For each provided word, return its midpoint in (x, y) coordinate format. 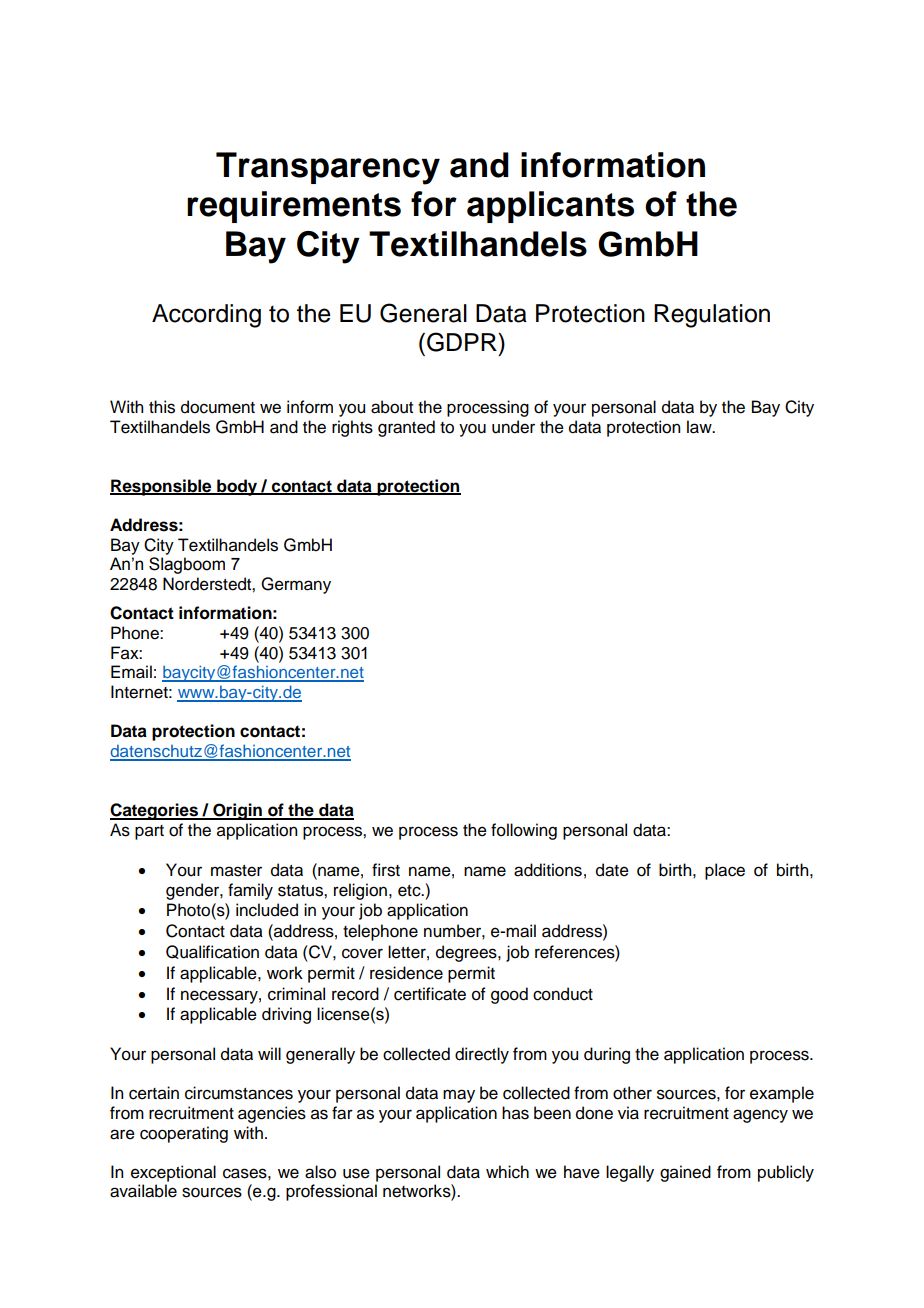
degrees (467, 953)
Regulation (712, 316)
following (524, 831)
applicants (550, 207)
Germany (296, 585)
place (725, 871)
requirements (294, 207)
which (507, 1172)
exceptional (173, 1173)
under (513, 427)
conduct (563, 994)
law (700, 427)
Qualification (212, 952)
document (218, 407)
